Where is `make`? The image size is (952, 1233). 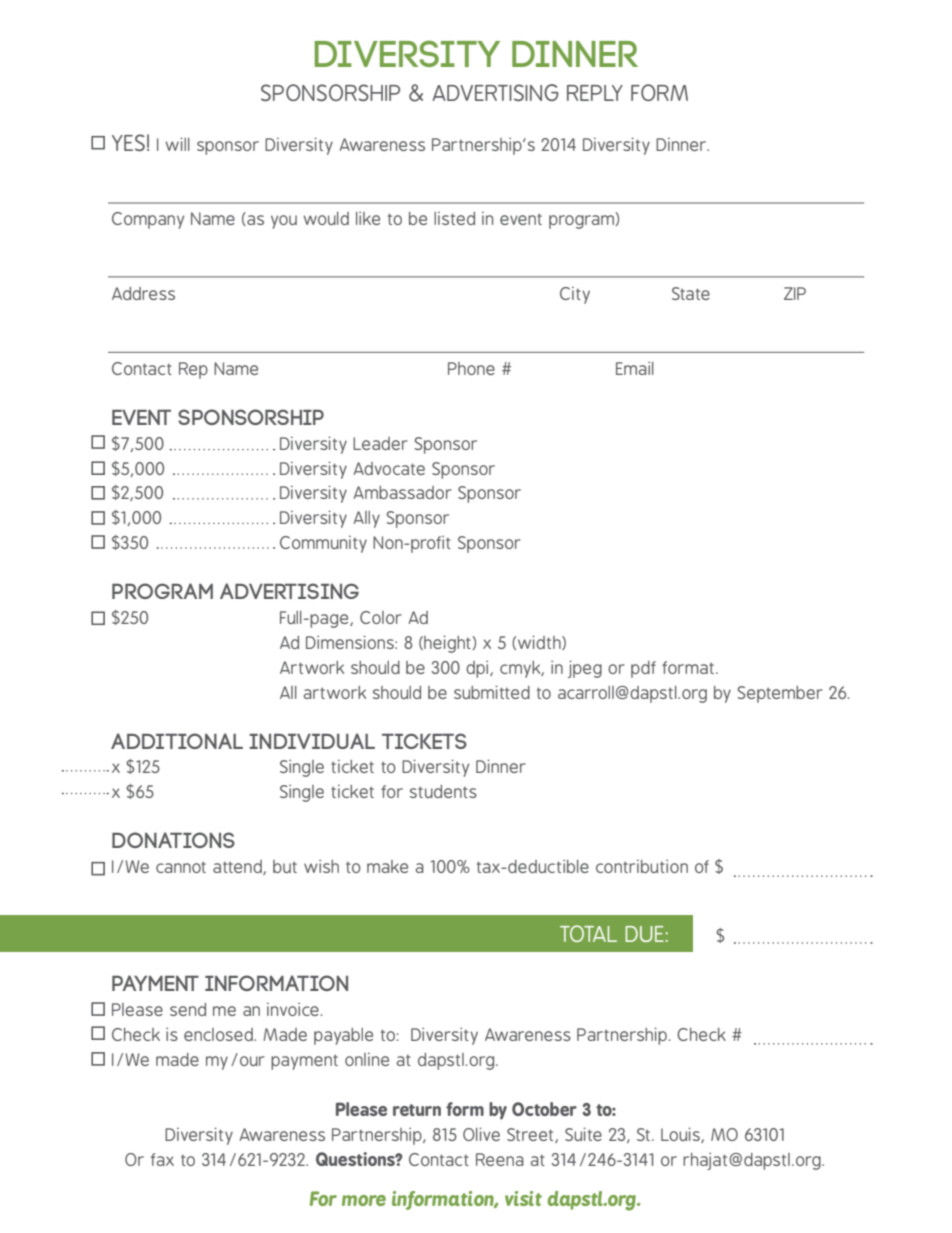
make is located at coordinates (387, 866).
